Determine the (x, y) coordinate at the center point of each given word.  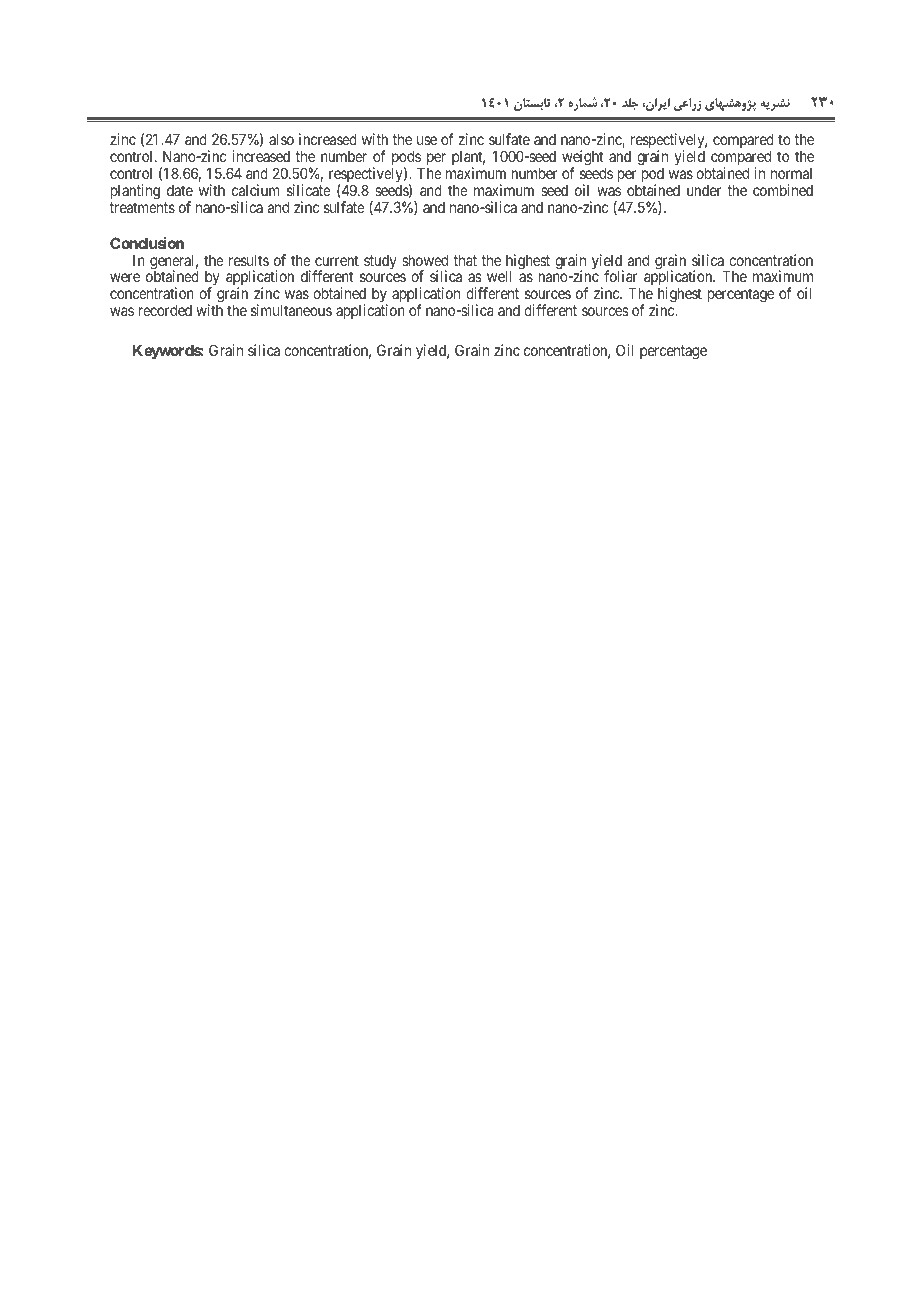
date (180, 190)
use (427, 140)
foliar (621, 276)
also (281, 139)
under (704, 190)
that (465, 260)
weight (584, 159)
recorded (165, 310)
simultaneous (291, 310)
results (249, 260)
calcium (256, 190)
